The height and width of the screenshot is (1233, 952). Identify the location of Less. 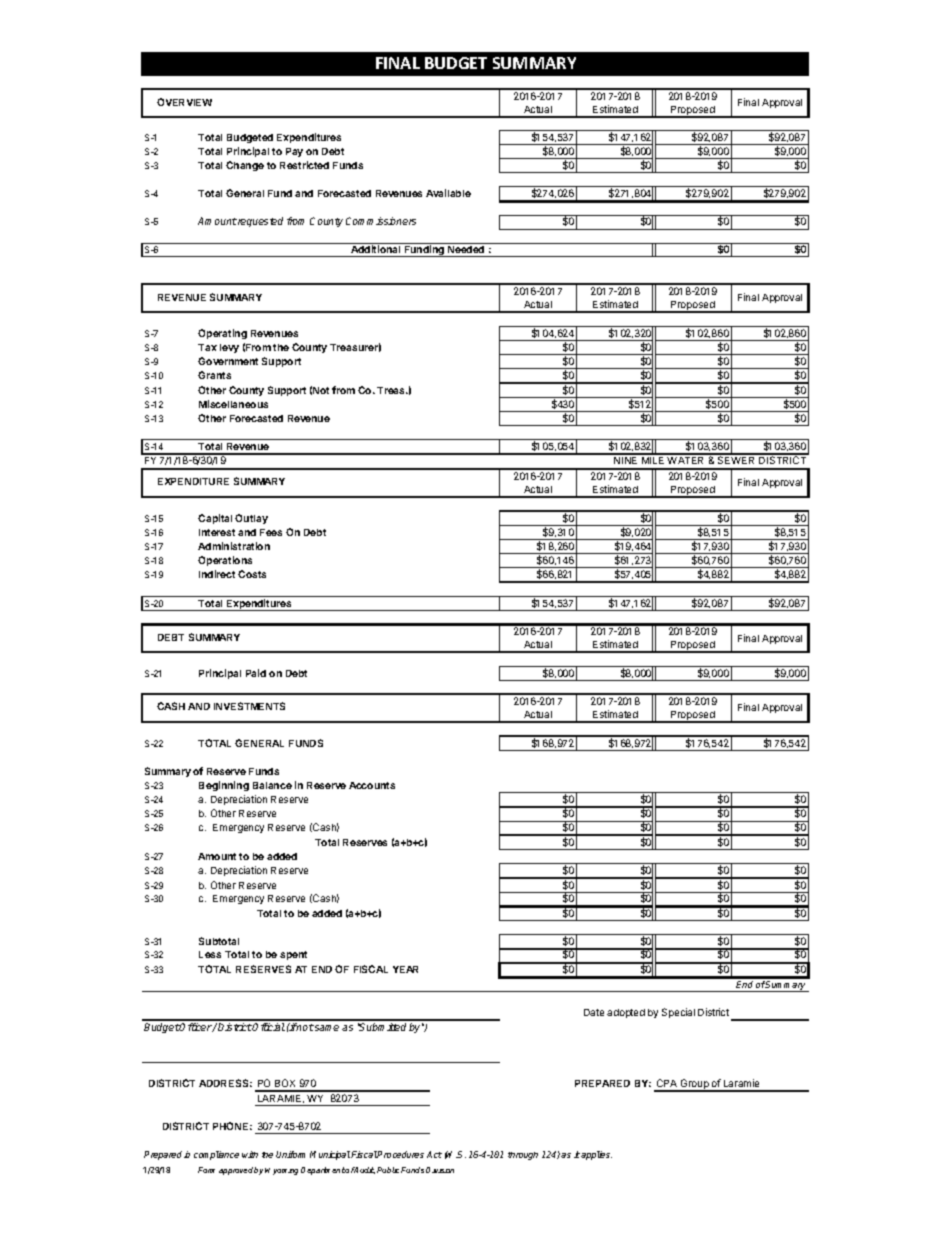
(210, 954).
